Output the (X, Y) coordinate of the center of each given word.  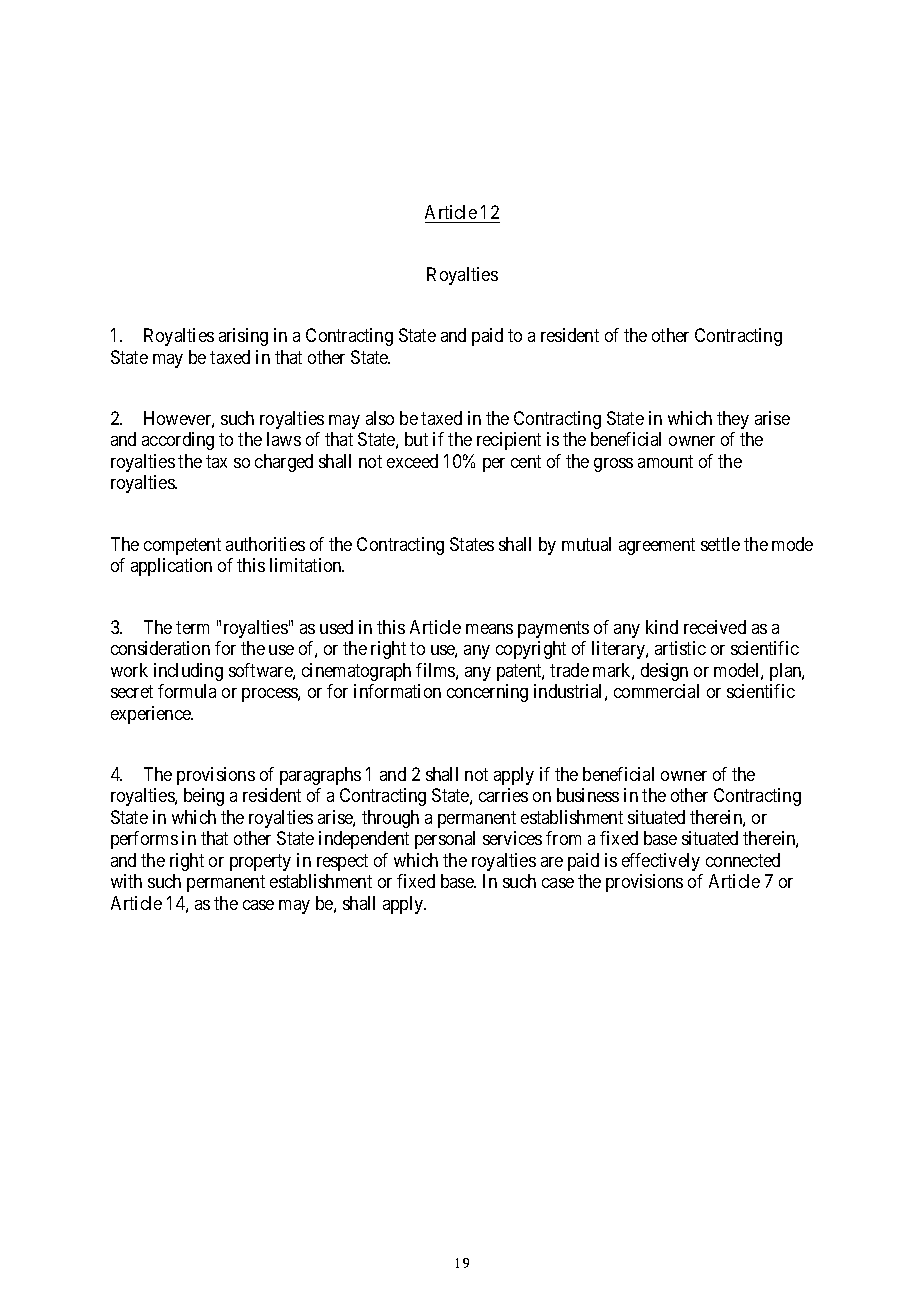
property (260, 862)
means (489, 629)
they (733, 420)
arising (243, 337)
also (380, 418)
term (192, 627)
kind (662, 627)
